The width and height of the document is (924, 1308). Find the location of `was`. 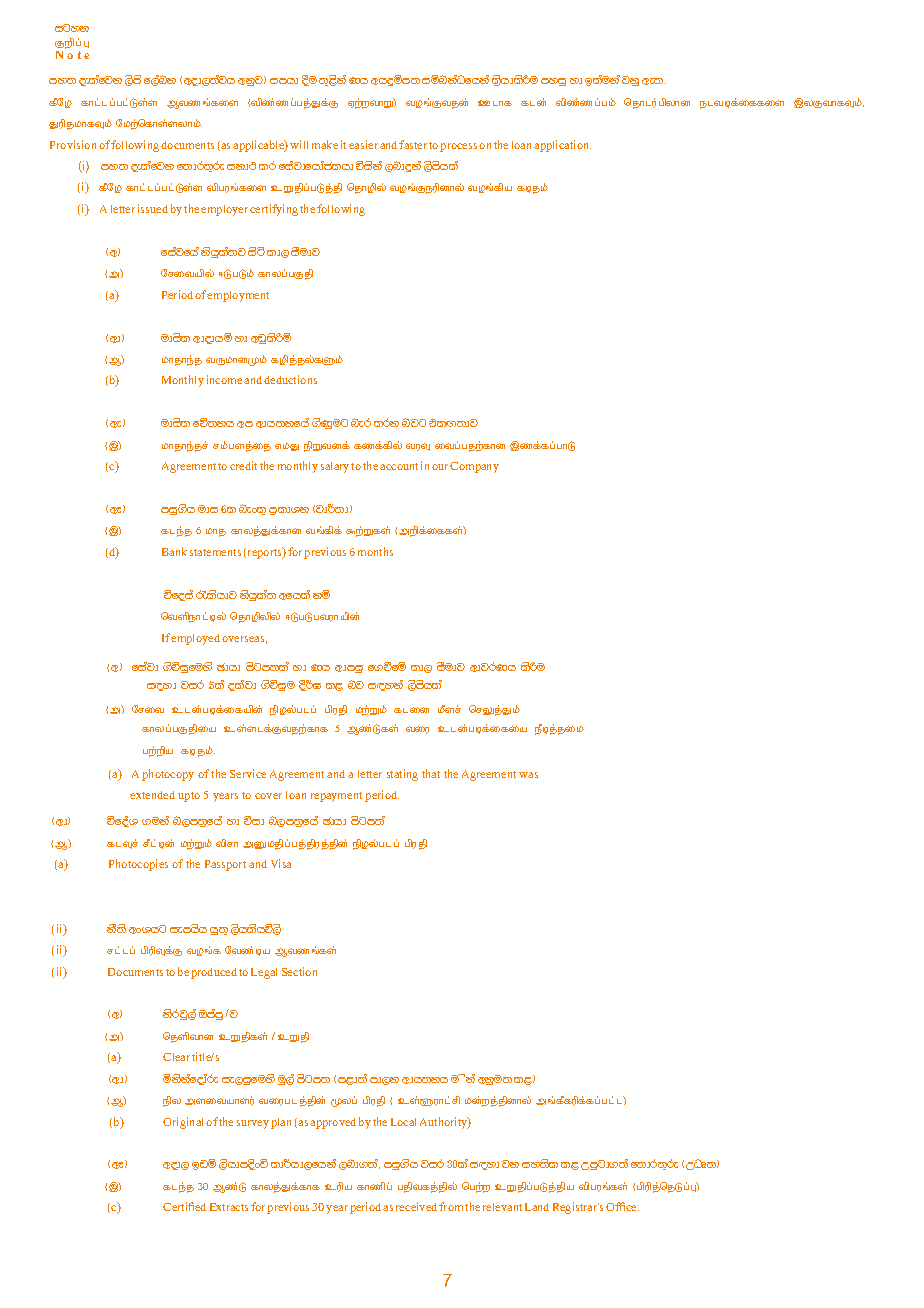

was is located at coordinates (528, 775).
